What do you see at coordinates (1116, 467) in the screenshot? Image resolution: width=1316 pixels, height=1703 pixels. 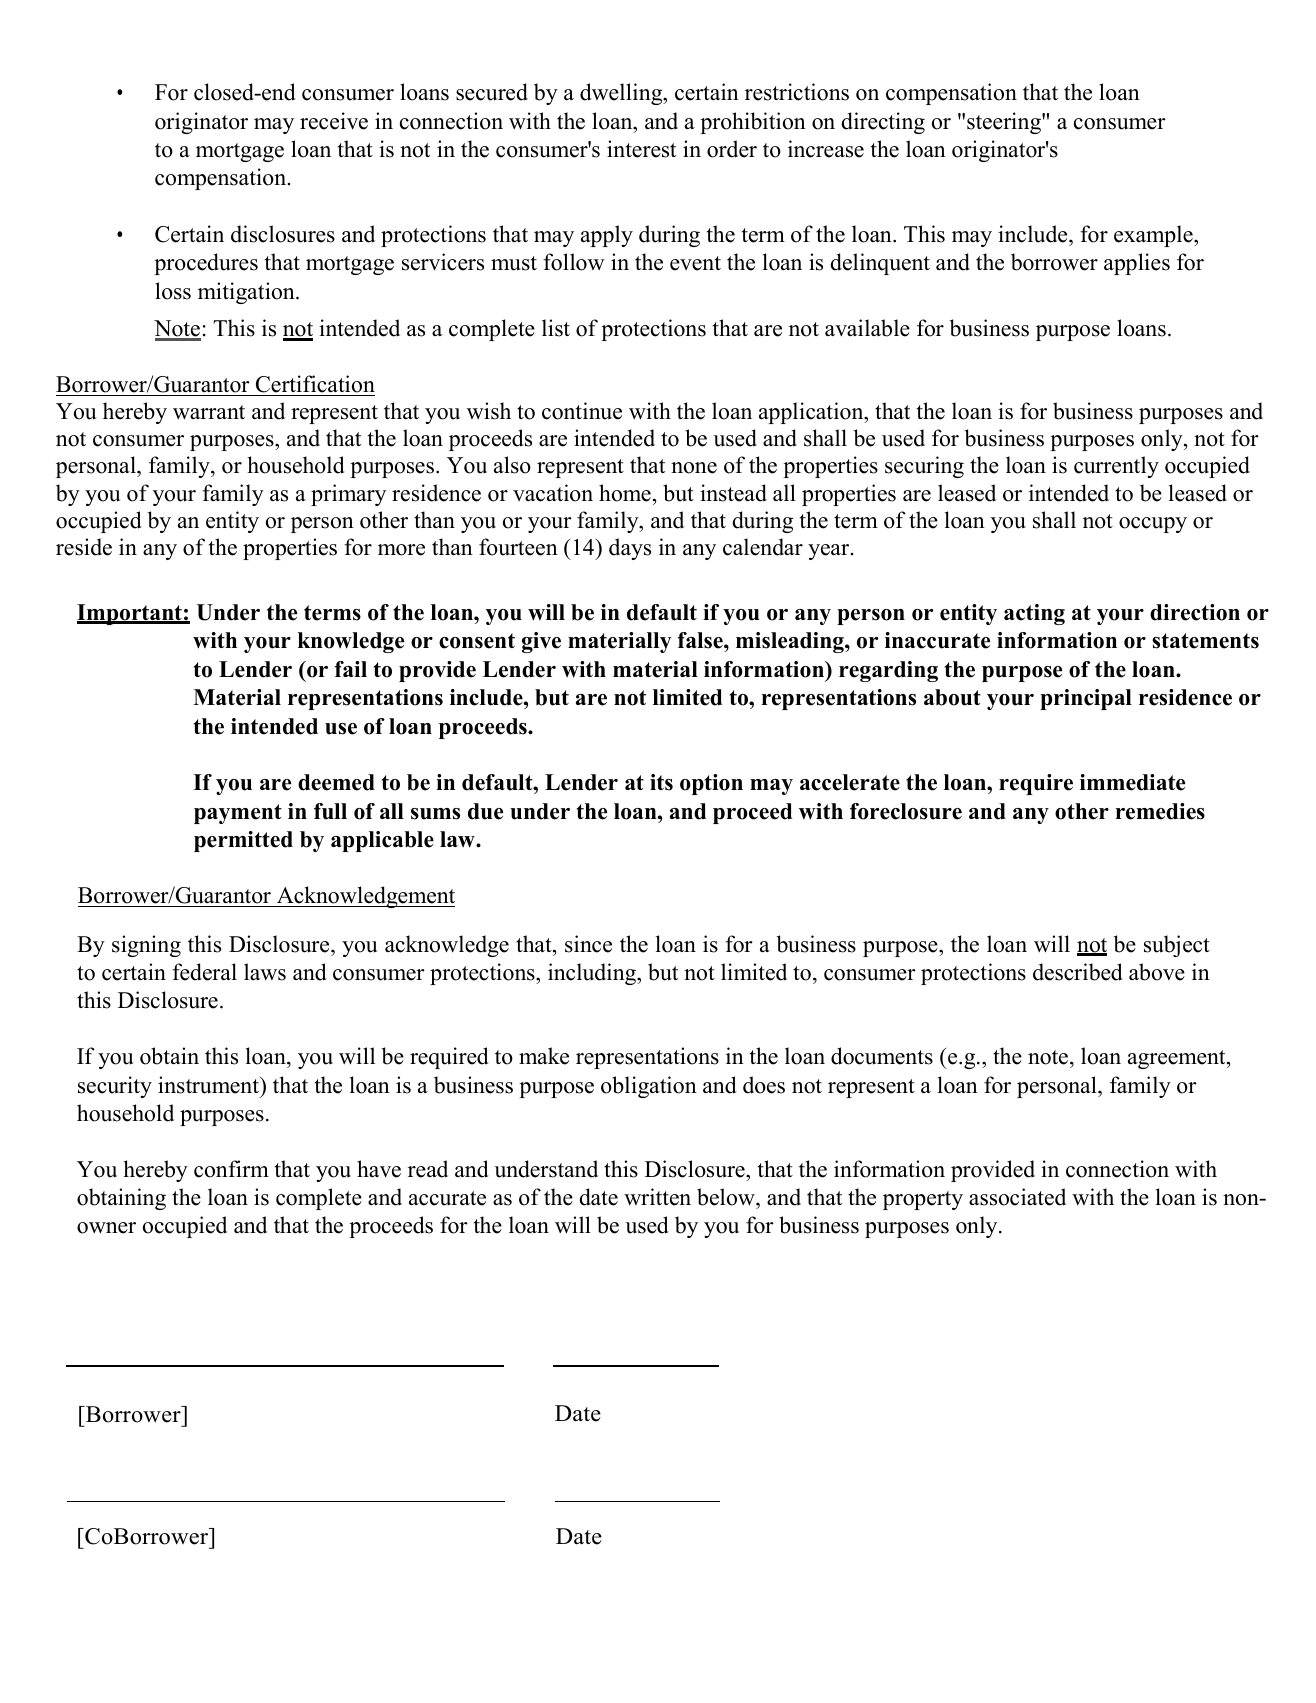 I see `currently` at bounding box center [1116, 467].
